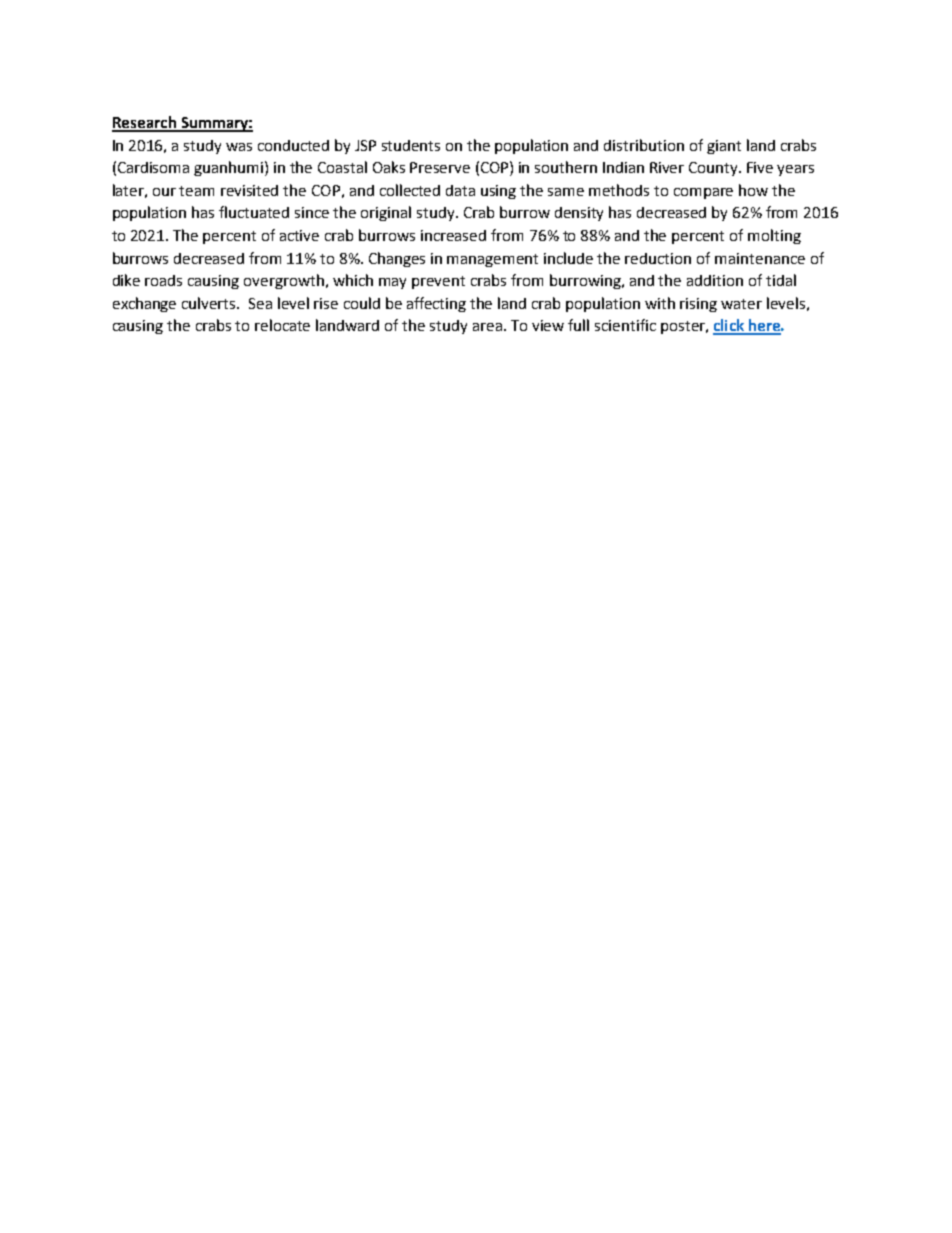  I want to click on relocate, so click(282, 325).
